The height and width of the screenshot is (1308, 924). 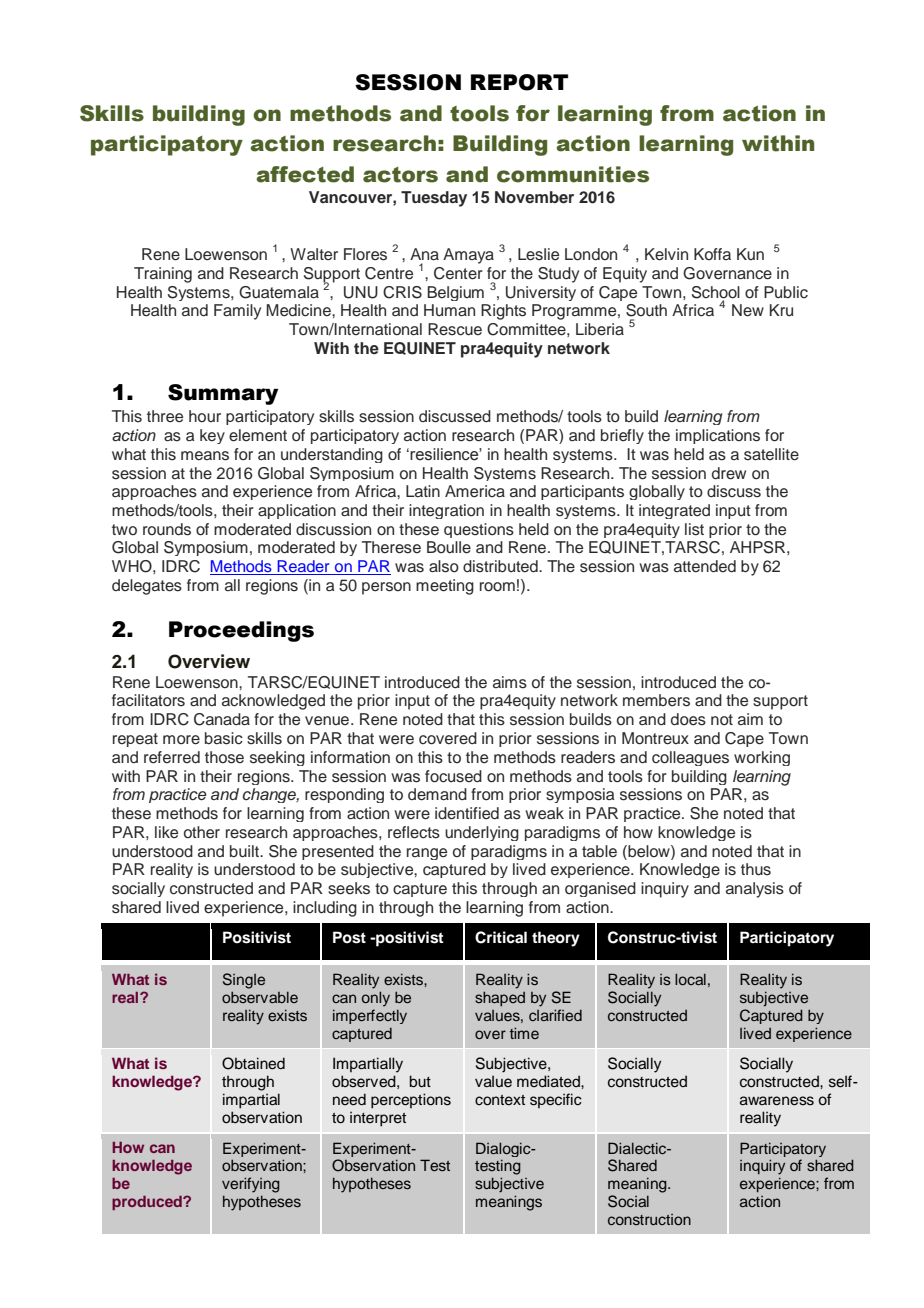 What do you see at coordinates (519, 82) in the screenshot?
I see `REPORT` at bounding box center [519, 82].
